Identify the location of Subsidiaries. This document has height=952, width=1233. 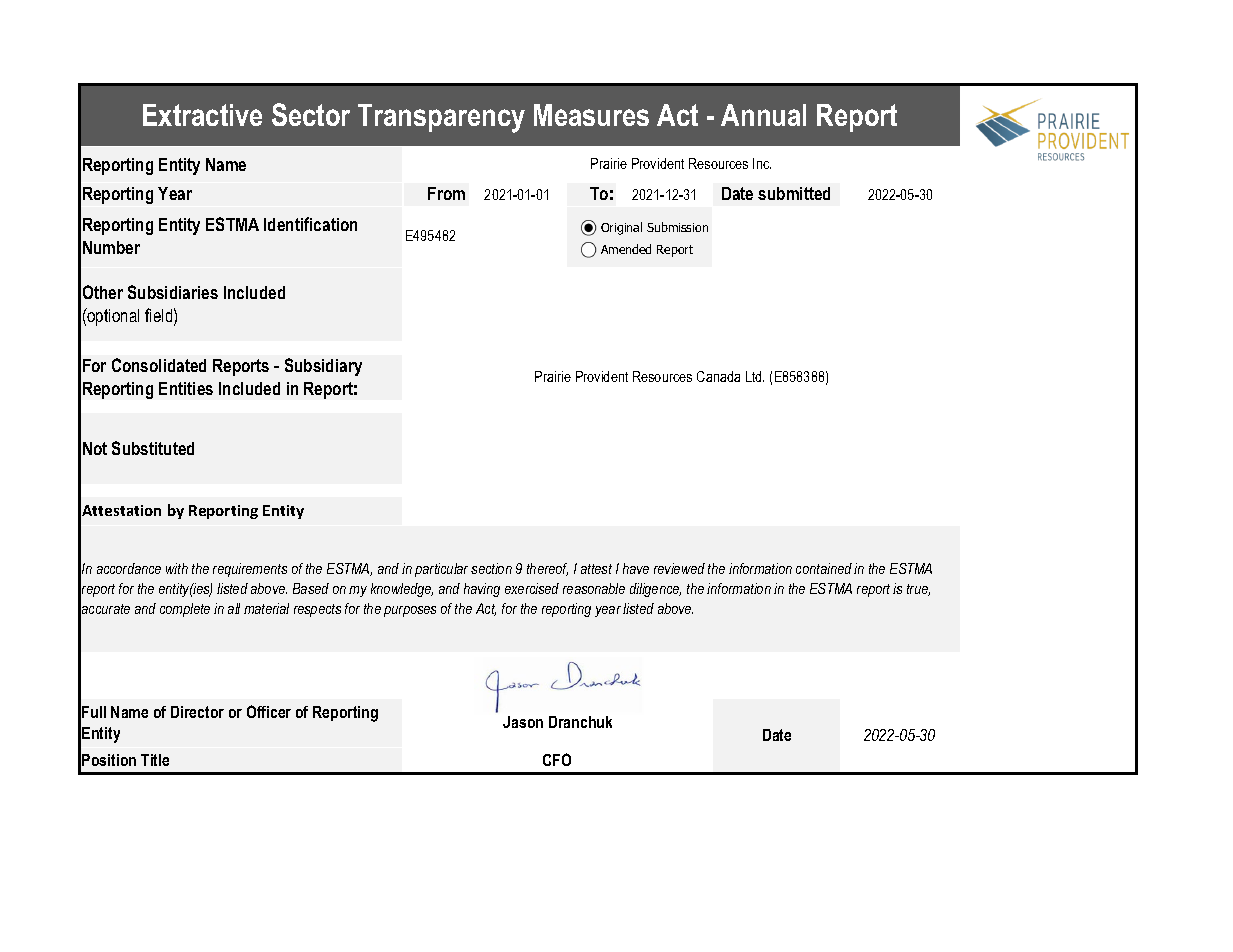
(173, 292).
